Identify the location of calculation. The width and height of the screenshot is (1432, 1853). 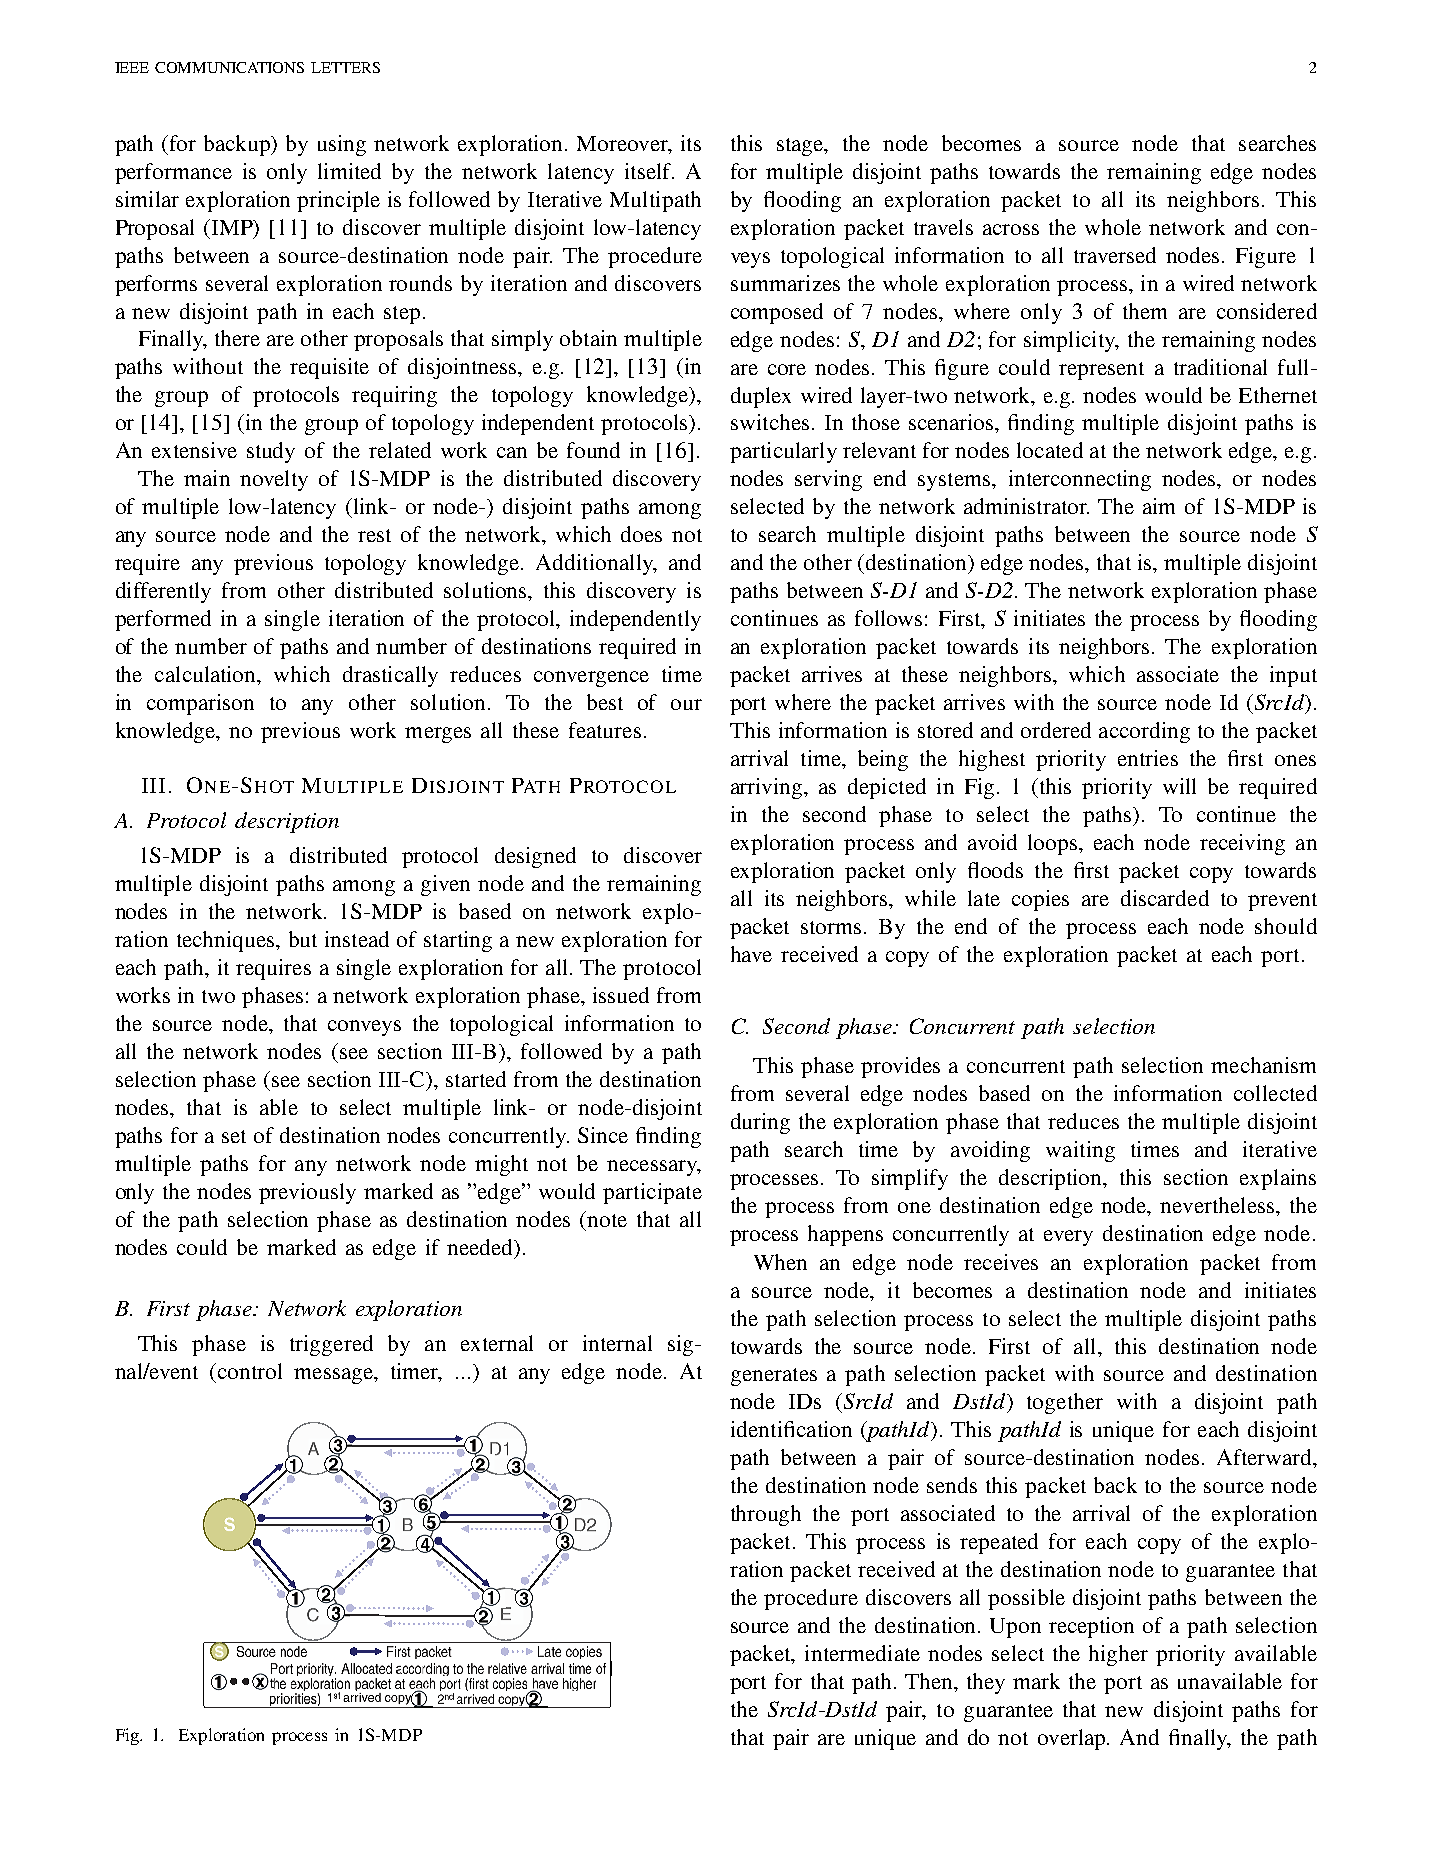
(207, 674).
